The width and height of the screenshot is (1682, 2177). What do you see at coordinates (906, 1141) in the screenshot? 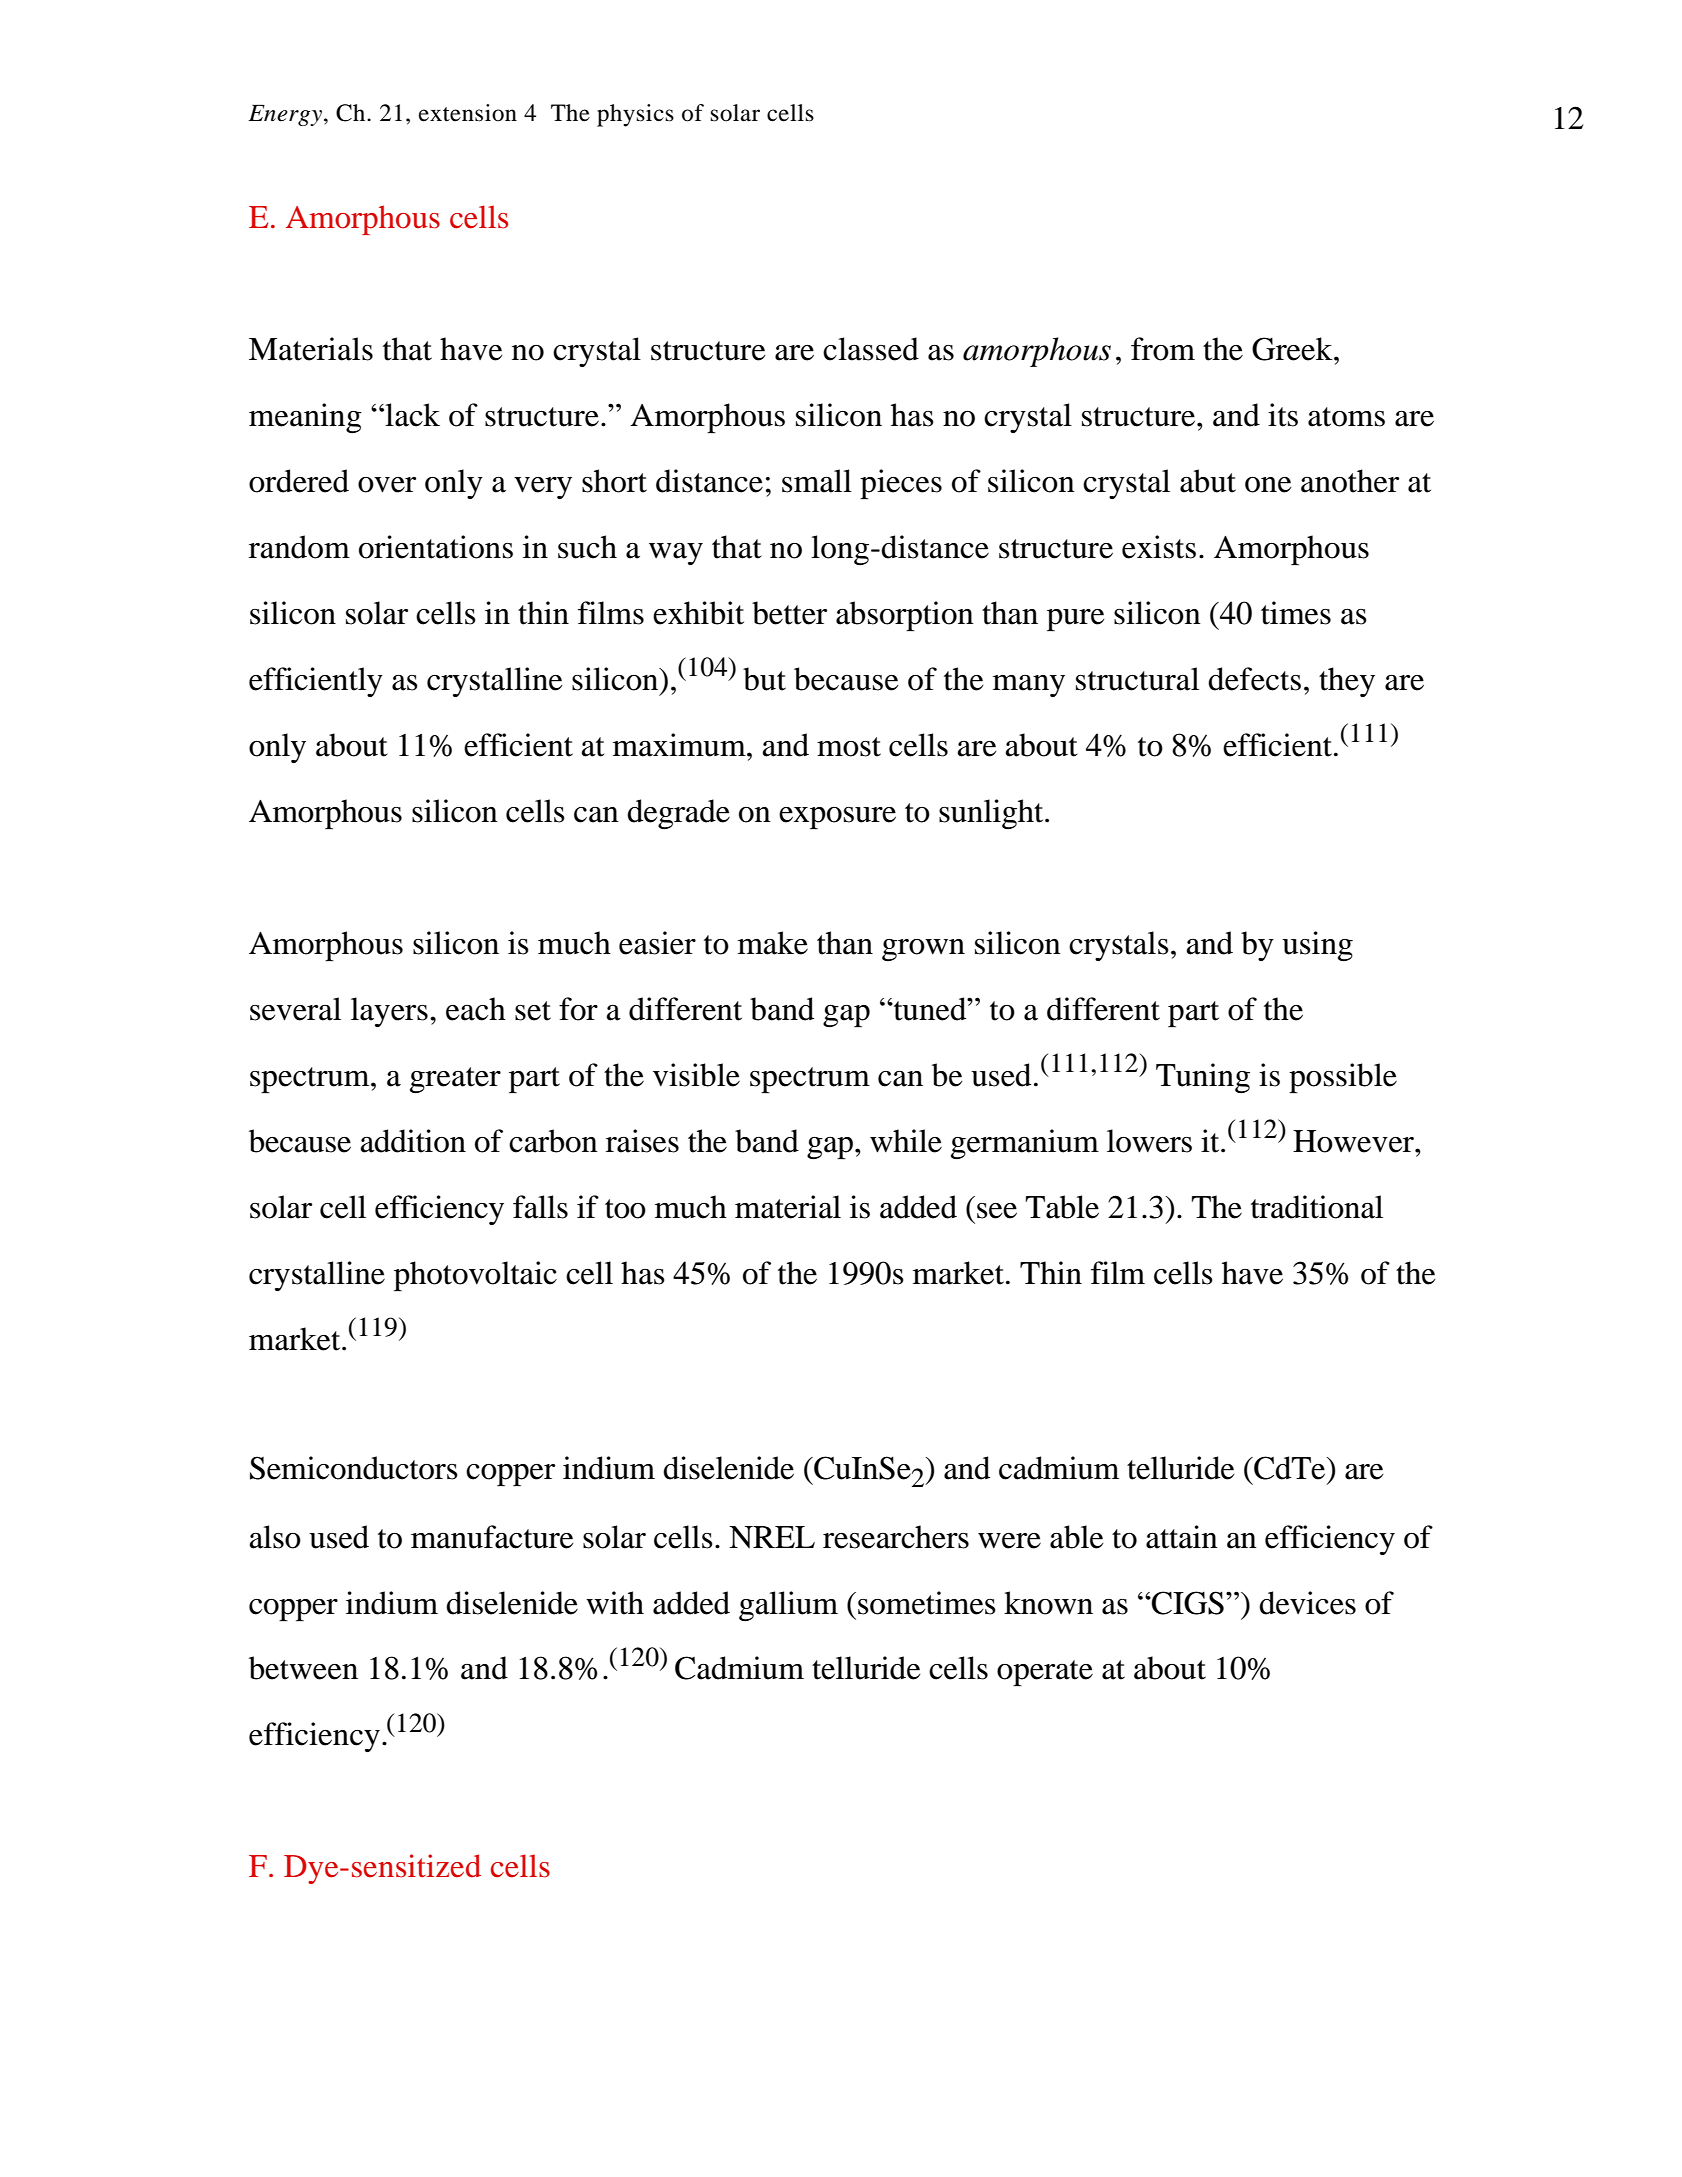
I see `while` at bounding box center [906, 1141].
